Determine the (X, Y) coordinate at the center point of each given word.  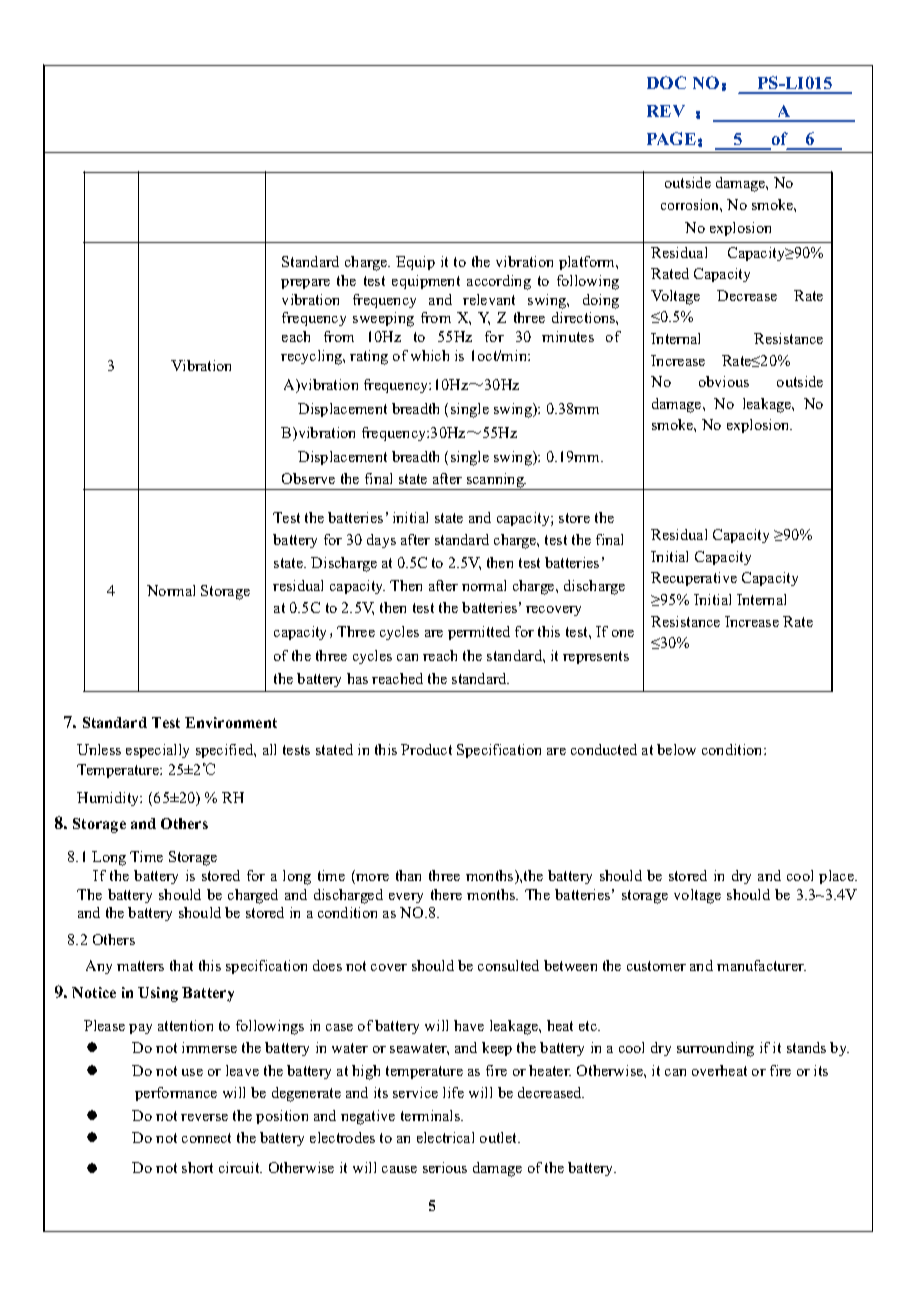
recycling (313, 357)
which (430, 355)
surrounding (715, 1049)
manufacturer (761, 965)
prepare (305, 284)
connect (206, 1138)
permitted (479, 633)
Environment (231, 722)
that (181, 965)
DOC (666, 82)
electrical (445, 1137)
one (623, 633)
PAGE (671, 138)
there (446, 894)
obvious (724, 381)
